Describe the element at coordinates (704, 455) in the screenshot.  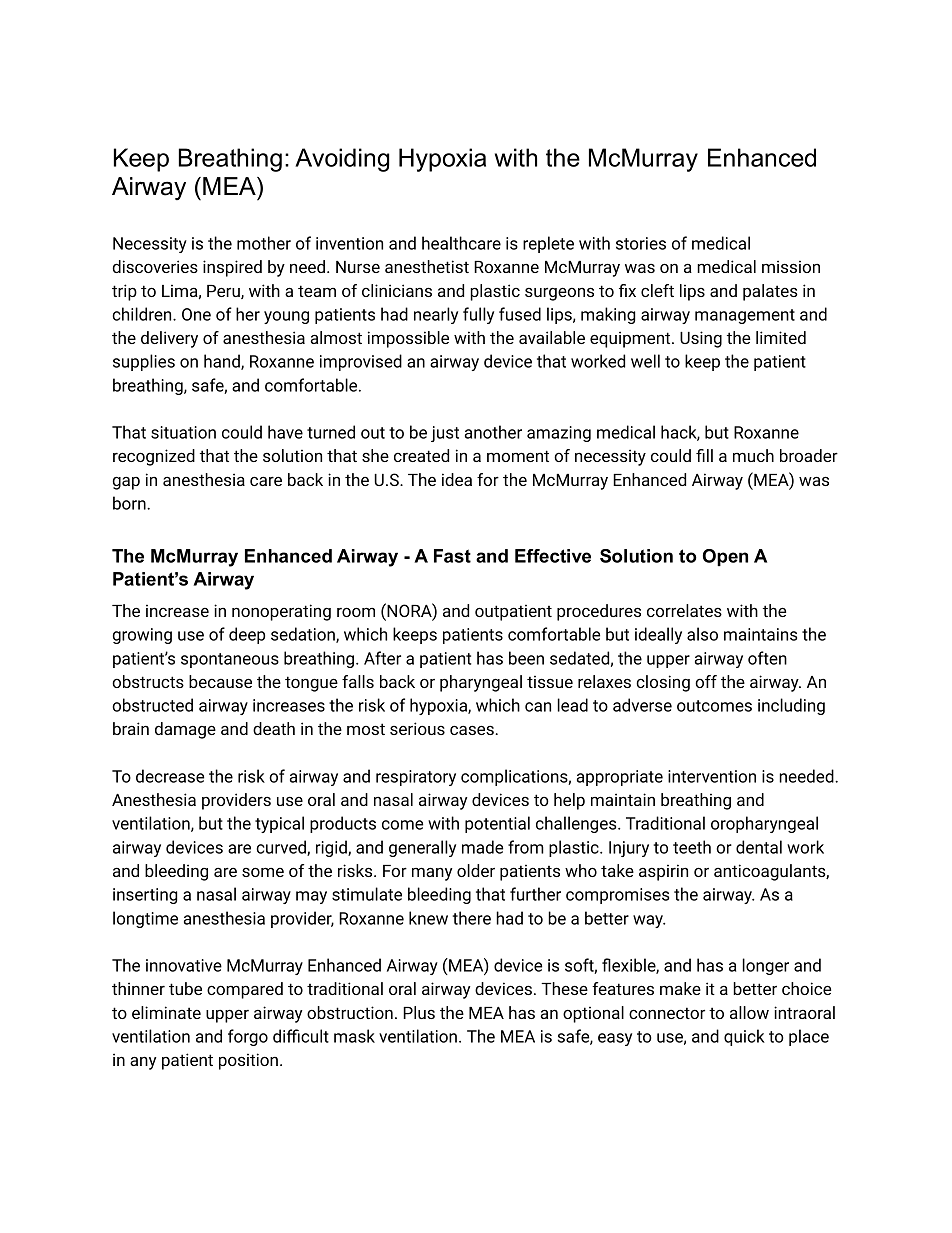
I see `fill` at that location.
